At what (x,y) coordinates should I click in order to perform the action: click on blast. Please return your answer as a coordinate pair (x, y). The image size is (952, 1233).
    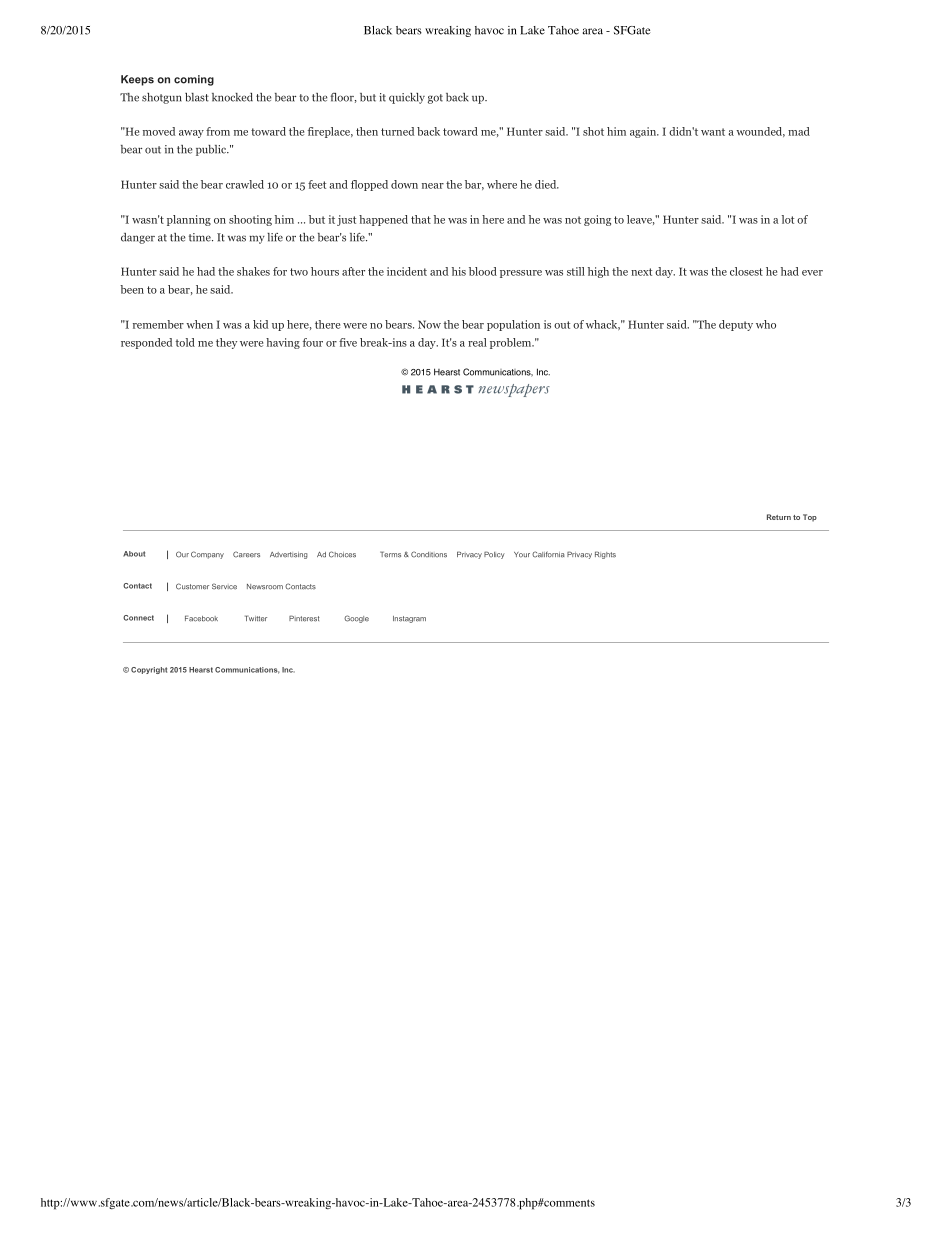
    Looking at the image, I should click on (197, 97).
